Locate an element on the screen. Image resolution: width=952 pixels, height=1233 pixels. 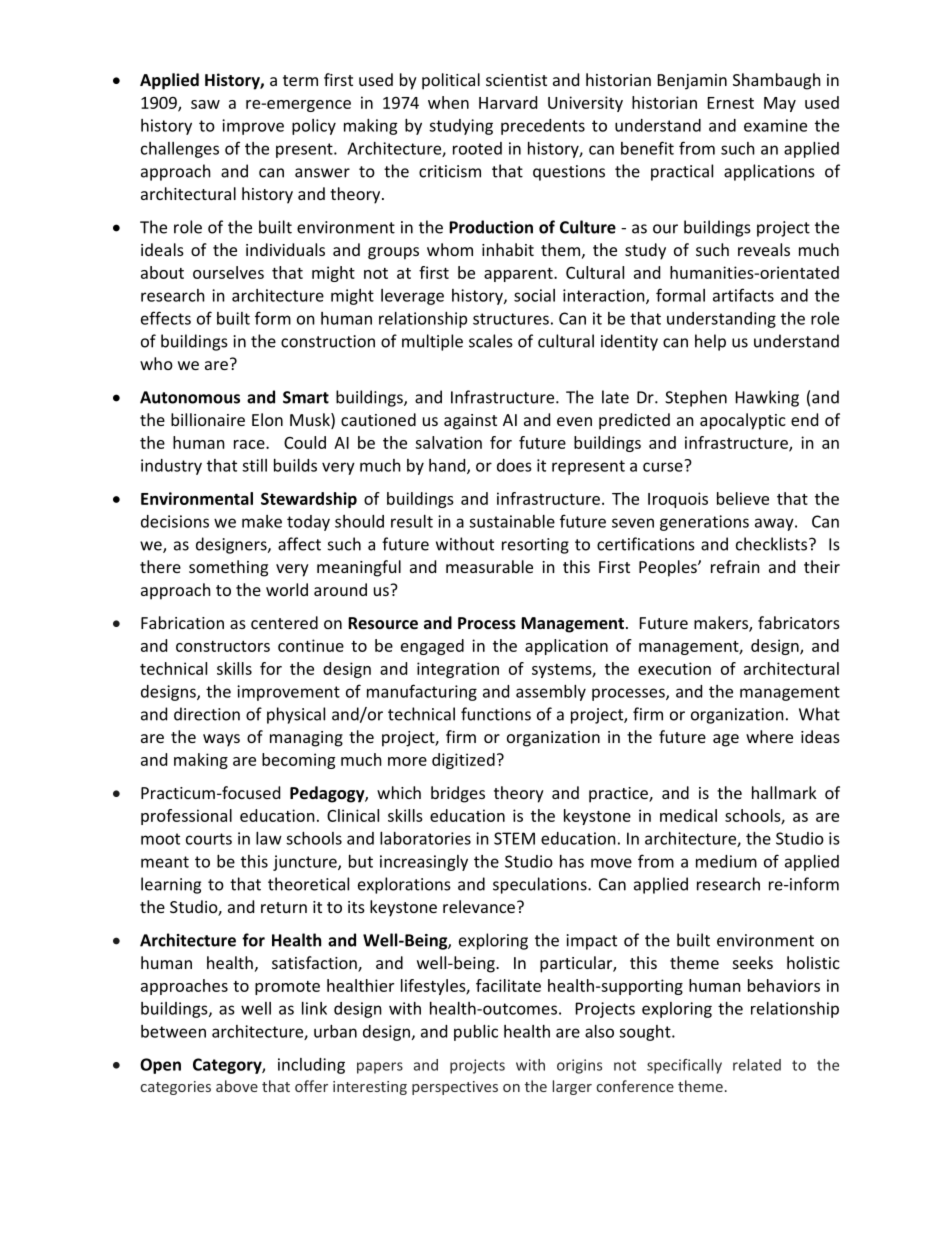
functions is located at coordinates (496, 714).
